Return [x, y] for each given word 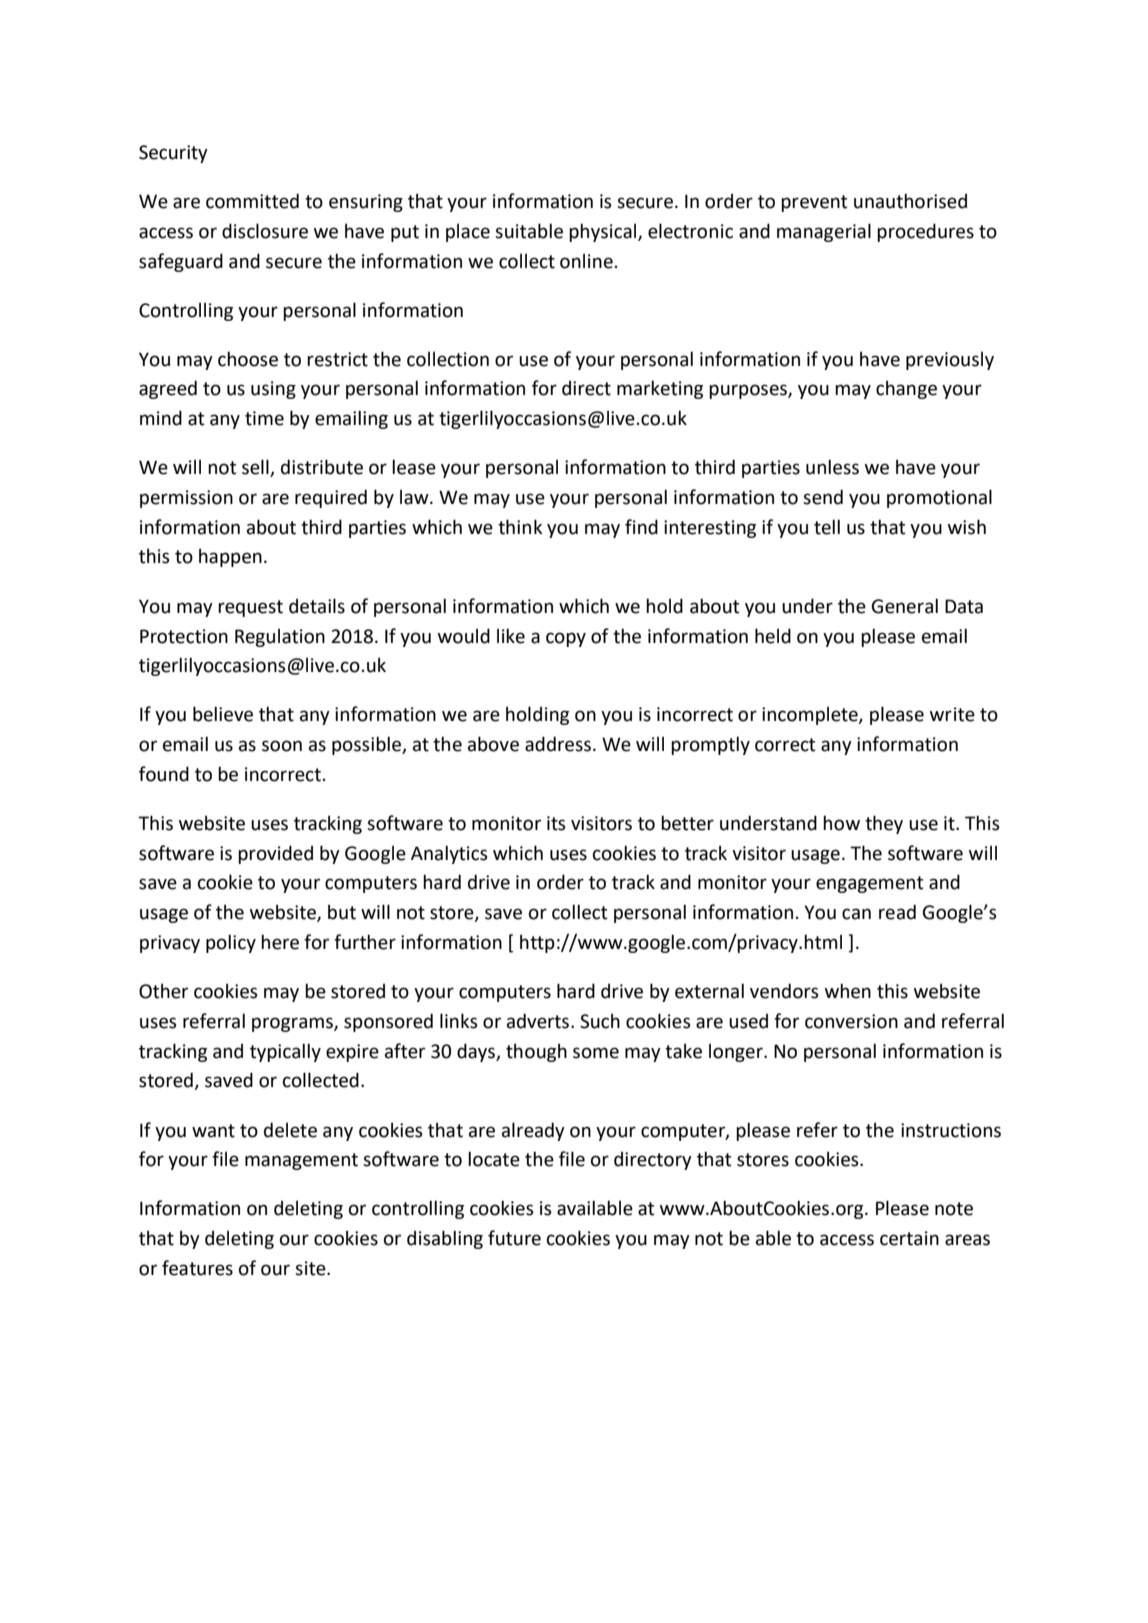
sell [256, 468]
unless [832, 467]
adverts [538, 1021]
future [514, 1238]
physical [604, 232]
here [280, 942]
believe [223, 714]
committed [252, 201]
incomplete [811, 715]
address [558, 744]
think [520, 527]
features [197, 1268]
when [848, 991]
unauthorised [910, 201]
